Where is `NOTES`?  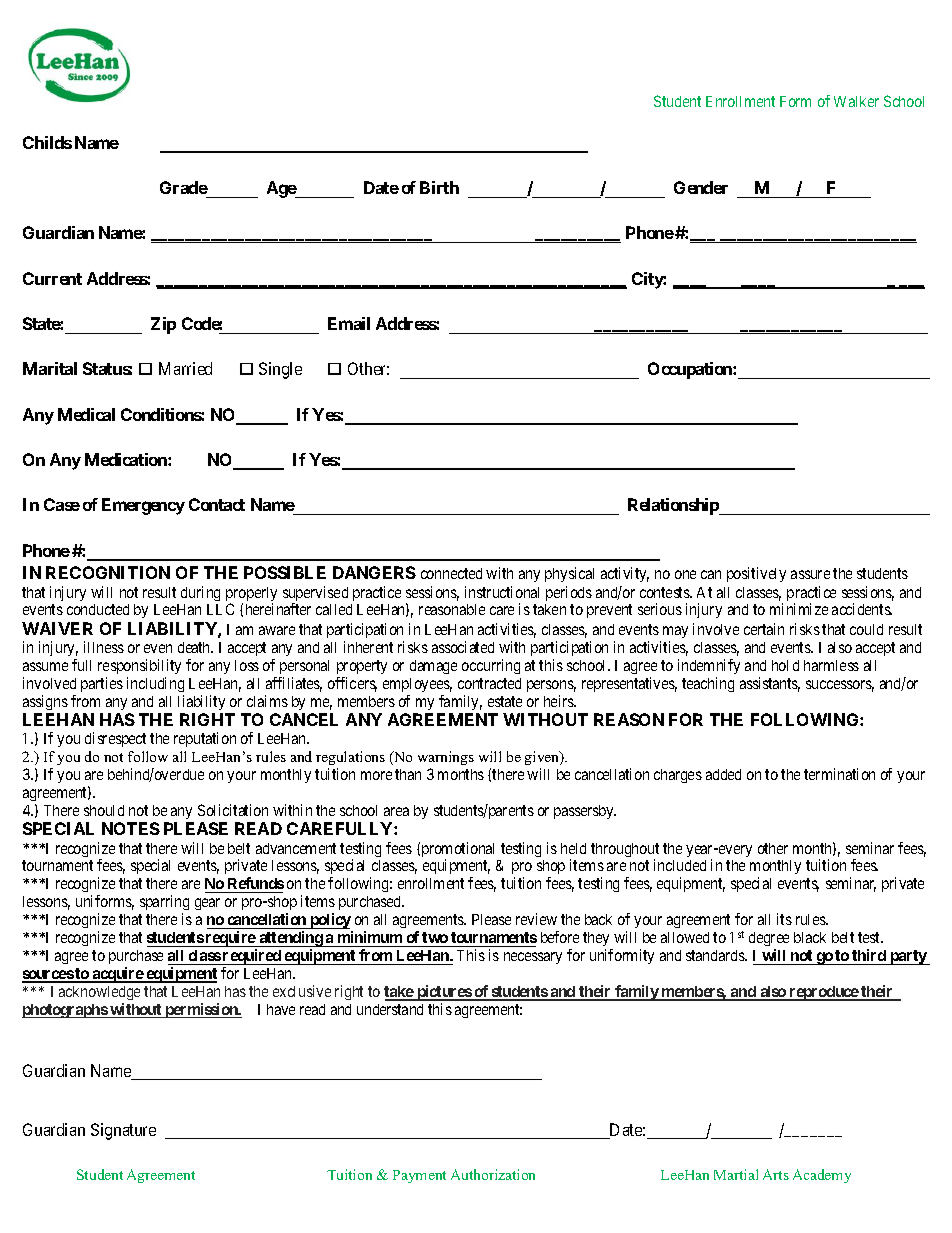 NOTES is located at coordinates (131, 828).
